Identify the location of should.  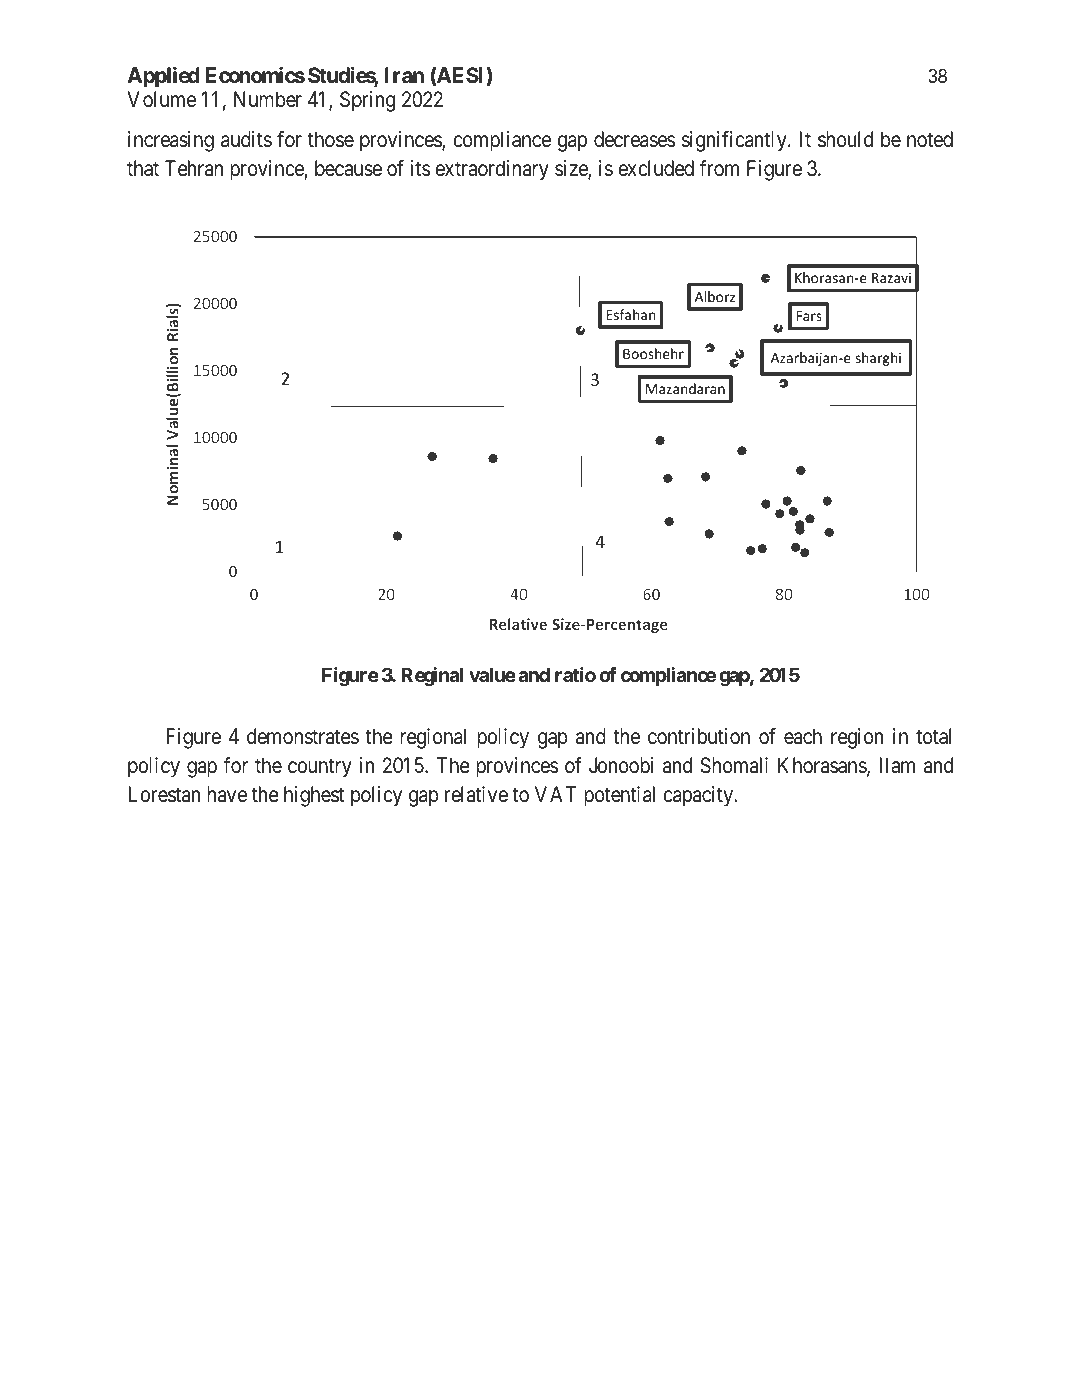
(845, 139).
